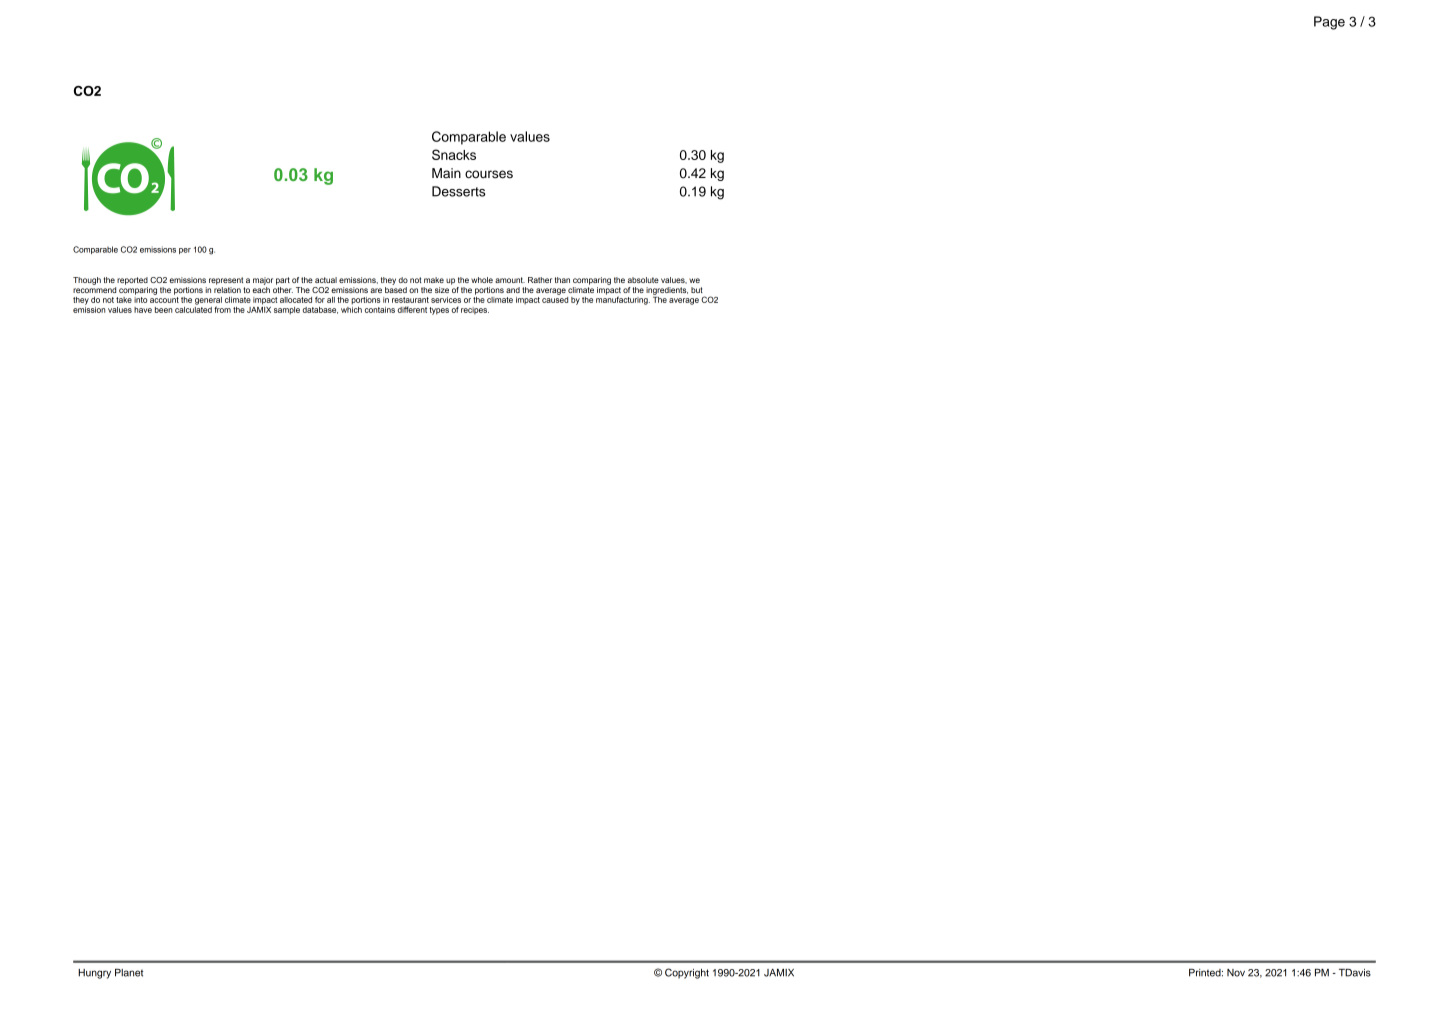  Describe the element at coordinates (489, 174) in the screenshot. I see `courses` at that location.
